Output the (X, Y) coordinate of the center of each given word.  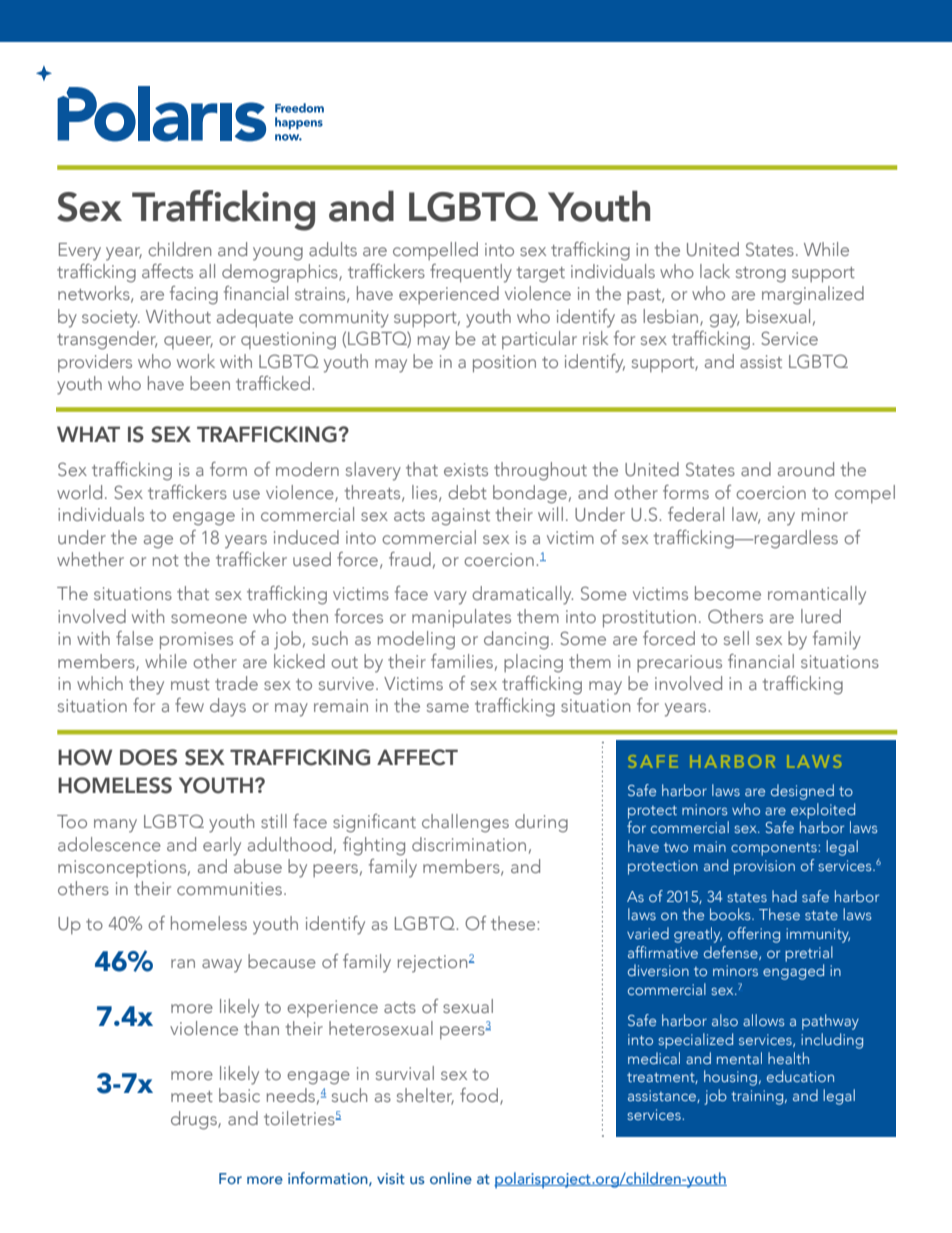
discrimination (469, 844)
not (166, 560)
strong (761, 275)
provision (764, 867)
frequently (471, 273)
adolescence (109, 844)
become (728, 593)
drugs (195, 1120)
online (451, 1178)
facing (194, 295)
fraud (410, 559)
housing (730, 1078)
